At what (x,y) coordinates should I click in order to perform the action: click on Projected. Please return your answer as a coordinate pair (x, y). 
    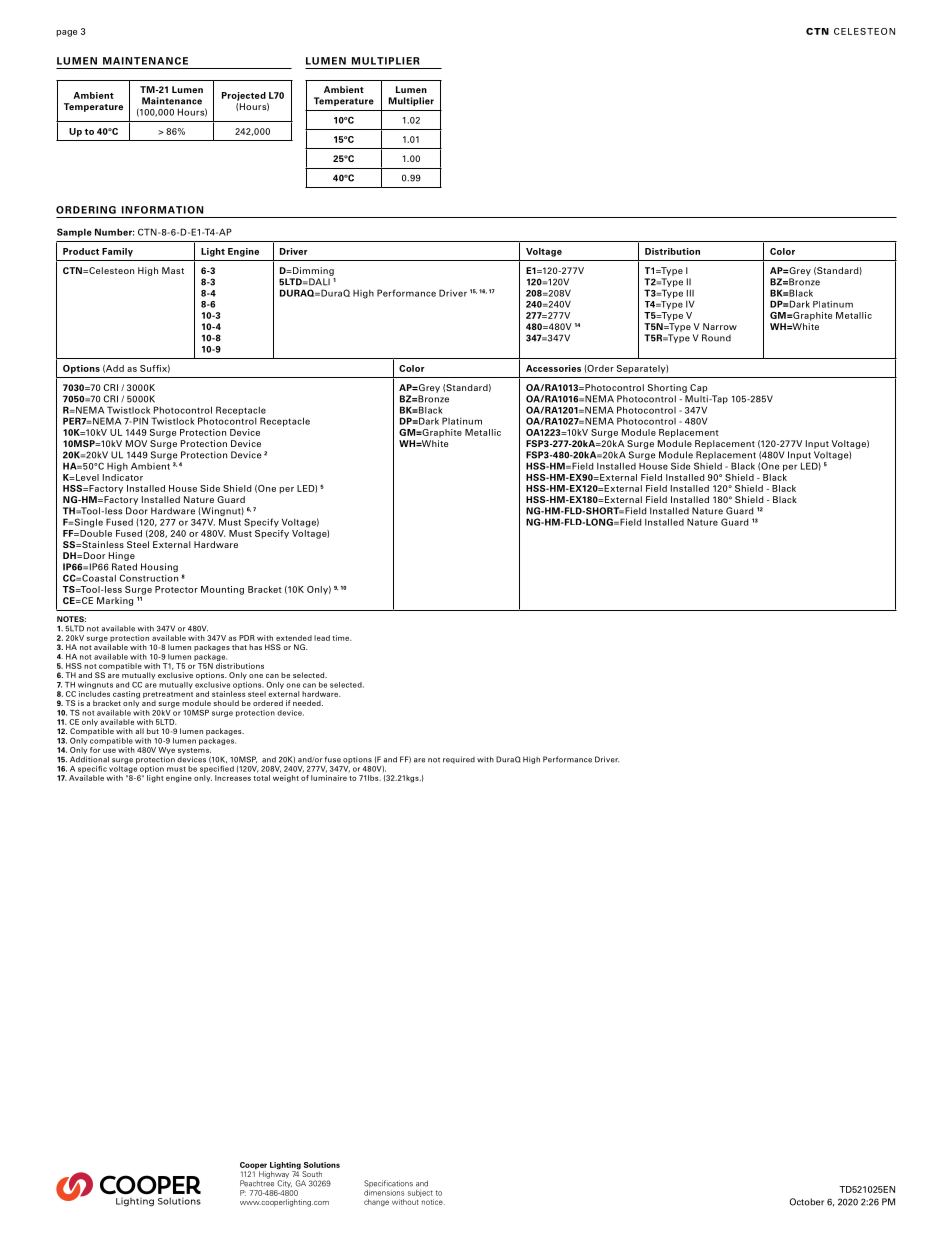
    Looking at the image, I should click on (244, 96).
